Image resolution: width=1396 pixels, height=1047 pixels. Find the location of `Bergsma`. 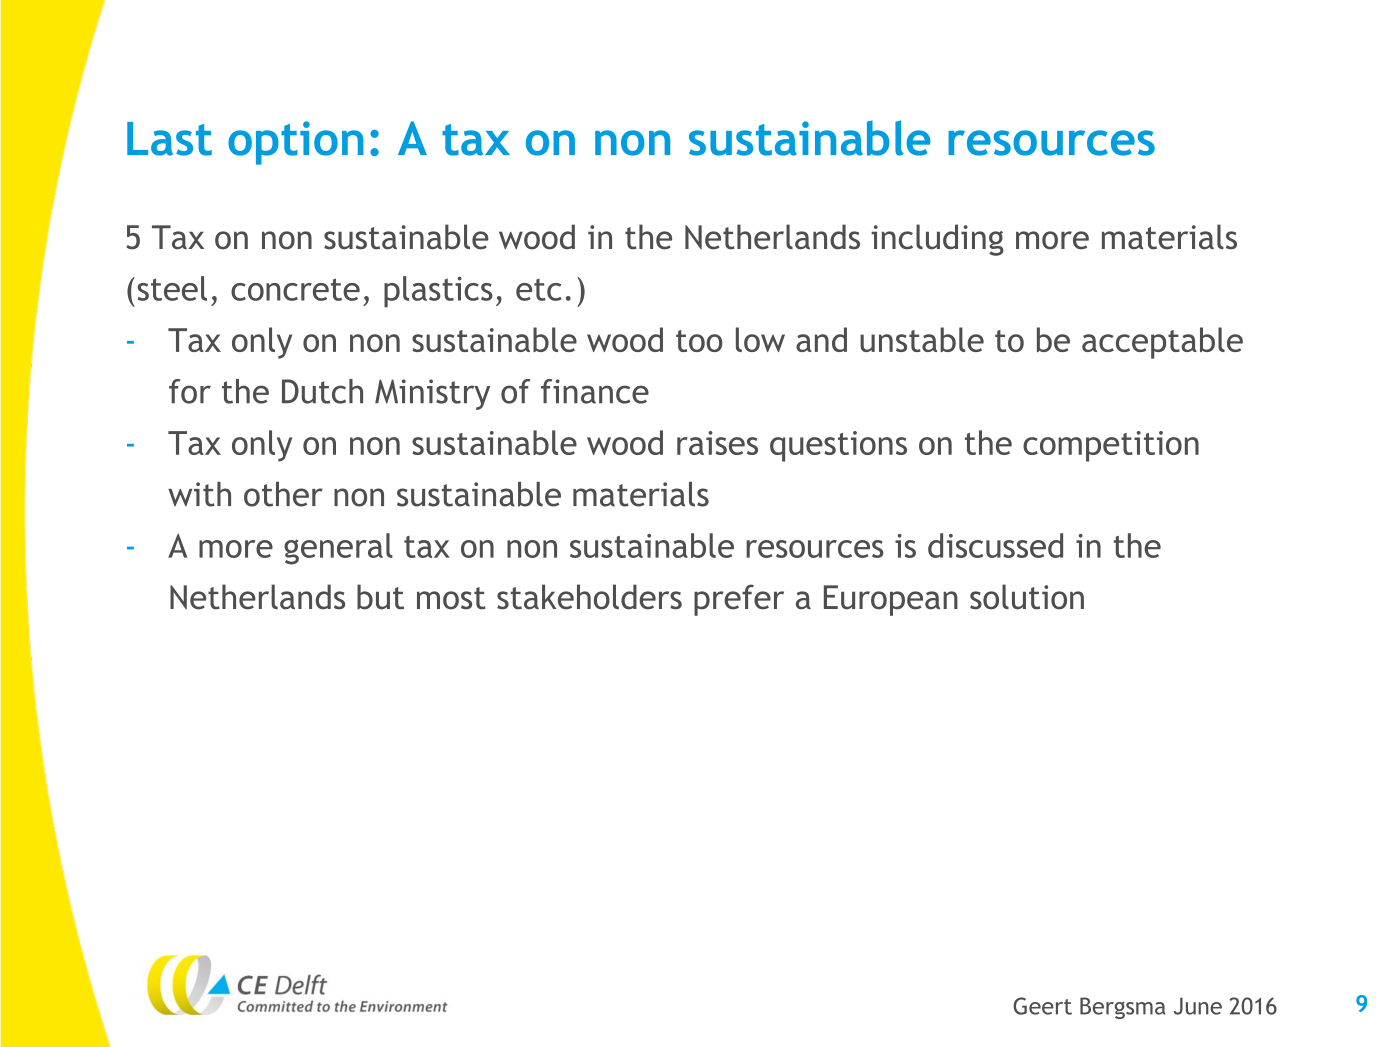

Bergsma is located at coordinates (1123, 1008).
